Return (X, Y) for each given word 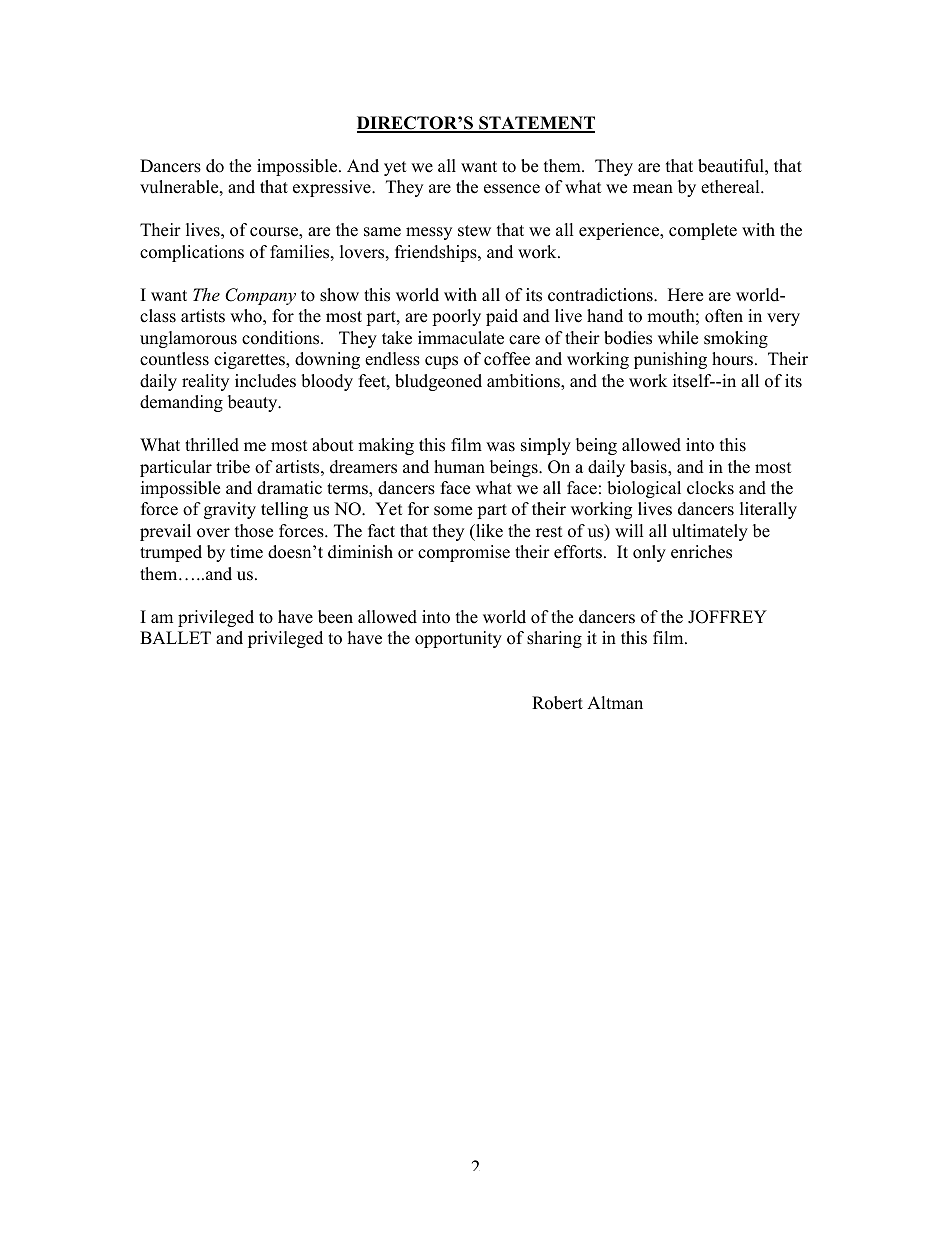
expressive (333, 188)
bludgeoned (438, 382)
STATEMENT (536, 124)
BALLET (175, 637)
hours (732, 359)
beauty (254, 403)
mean (653, 189)
